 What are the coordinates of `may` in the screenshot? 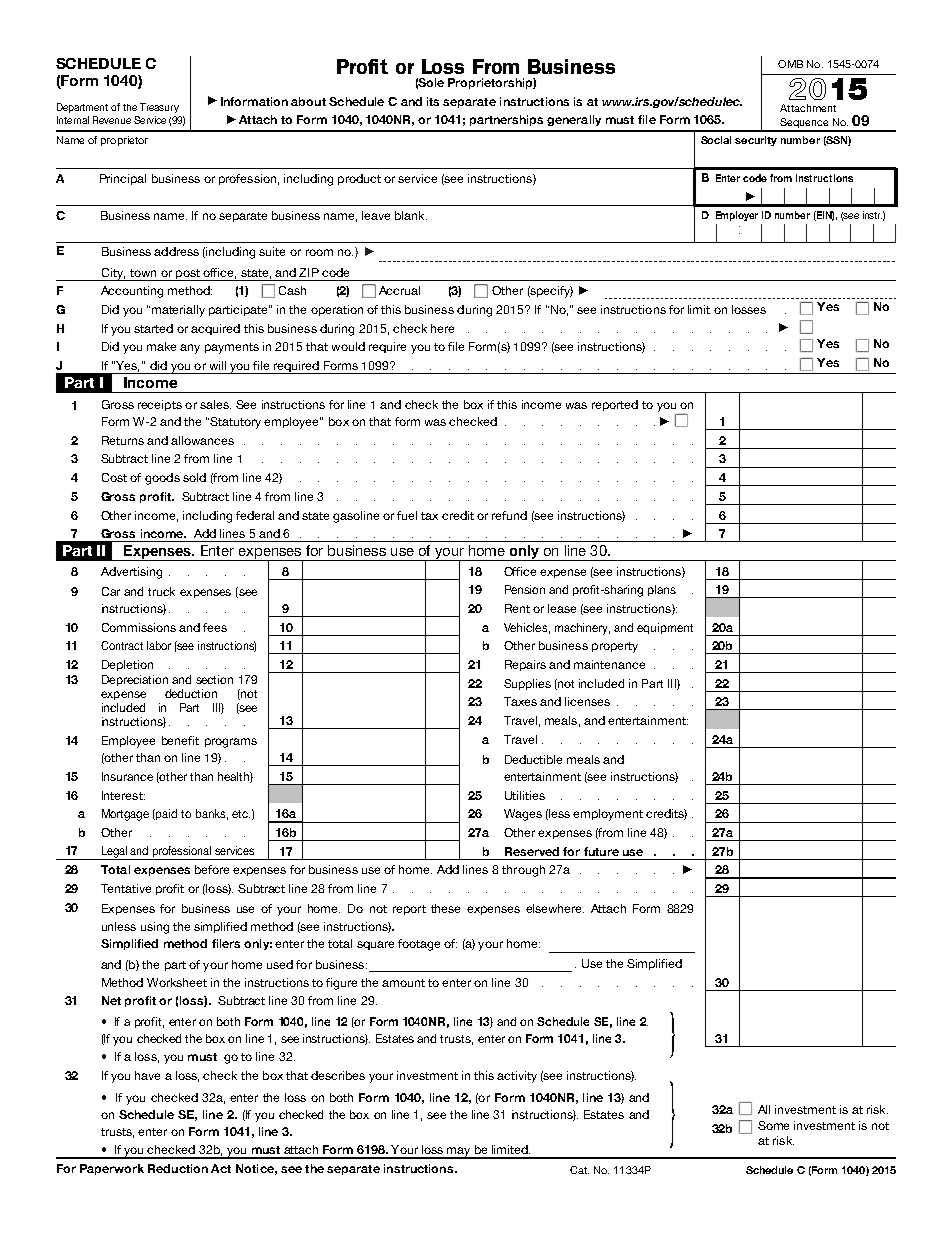 It's located at (459, 1153).
